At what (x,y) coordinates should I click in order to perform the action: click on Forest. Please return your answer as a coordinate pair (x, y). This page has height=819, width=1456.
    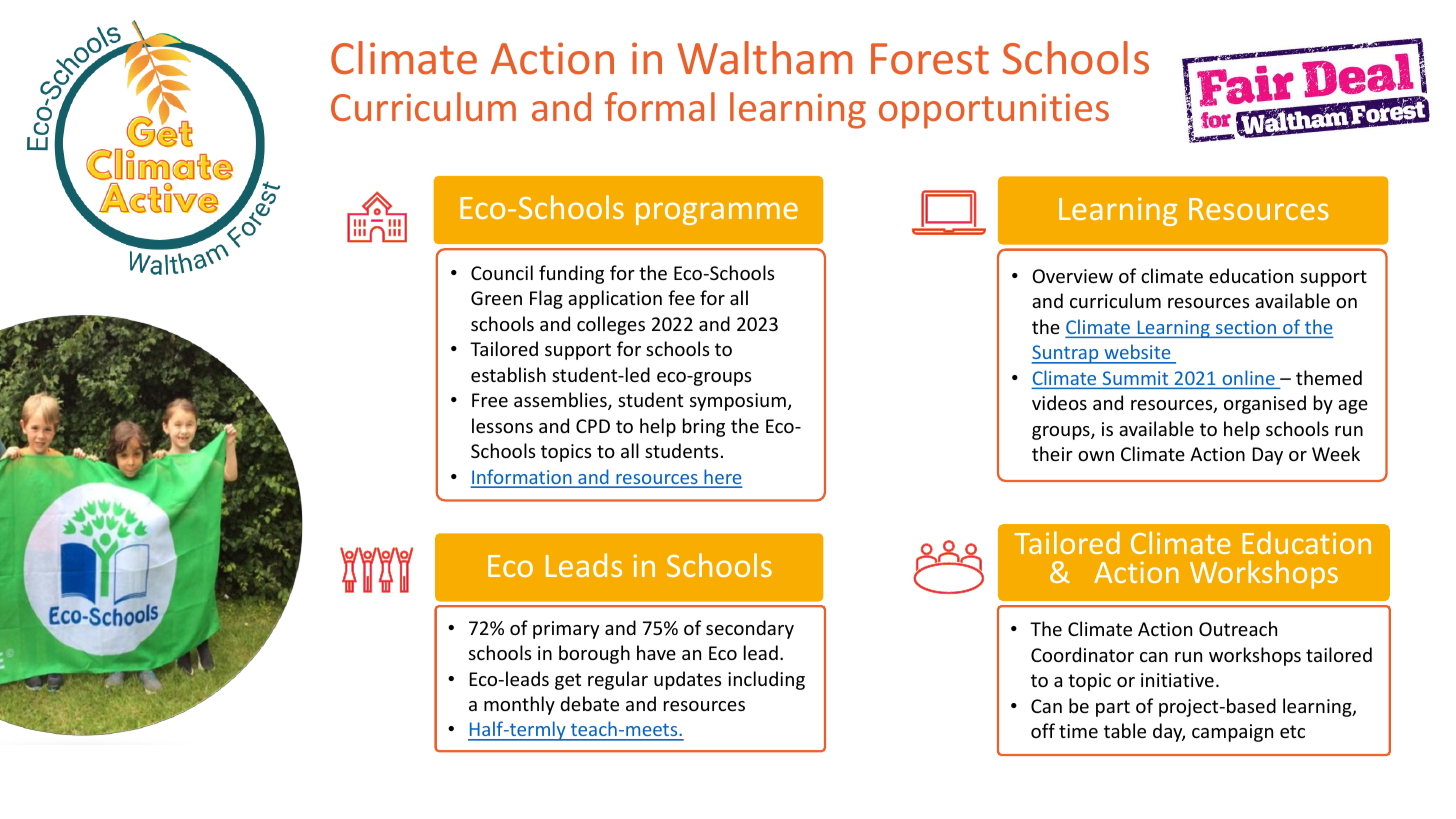
    Looking at the image, I should click on (930, 59).
